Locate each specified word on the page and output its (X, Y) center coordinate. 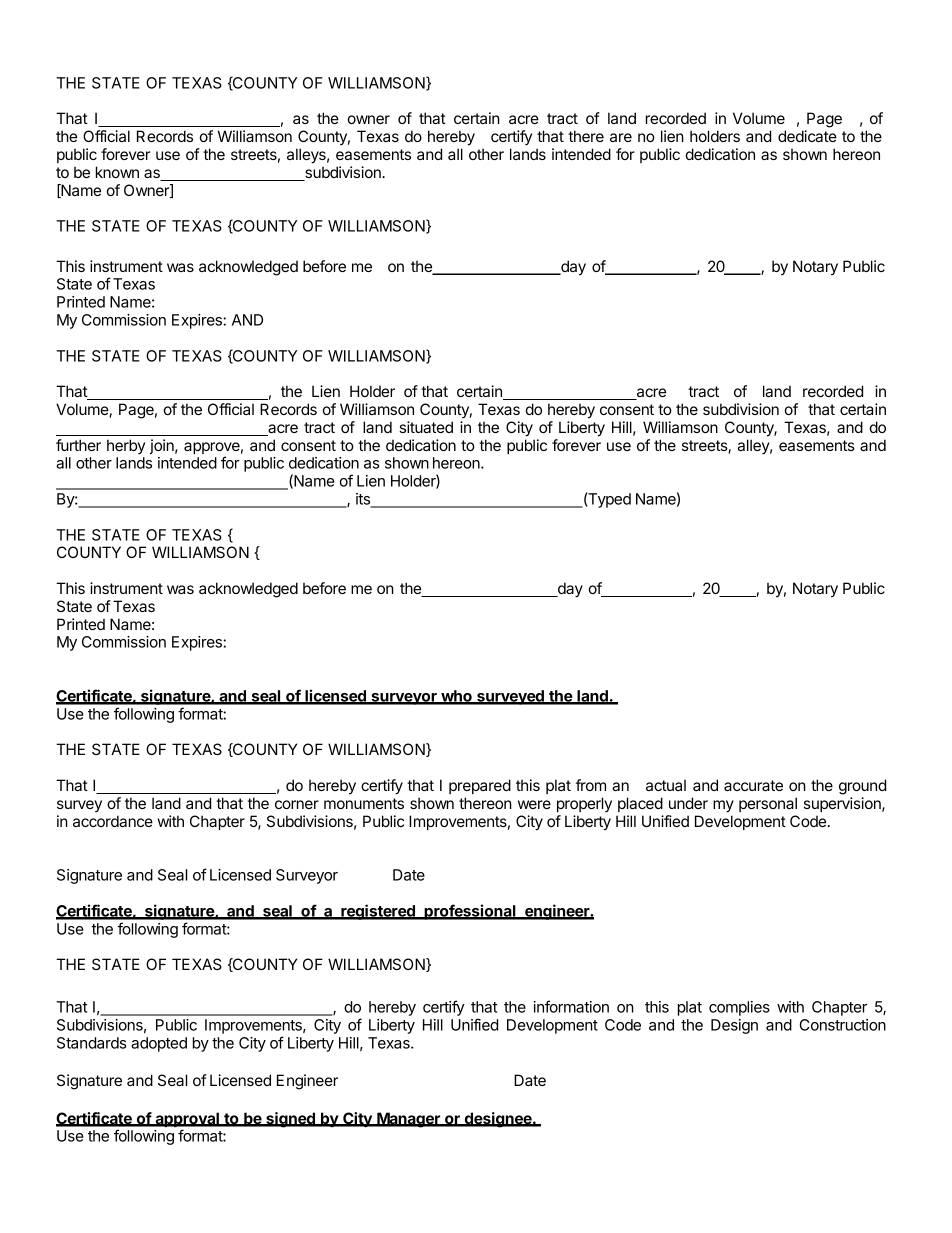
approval (187, 1121)
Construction (843, 1025)
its (364, 500)
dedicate (807, 136)
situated (426, 427)
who (456, 697)
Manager (408, 1120)
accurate (753, 785)
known (117, 172)
